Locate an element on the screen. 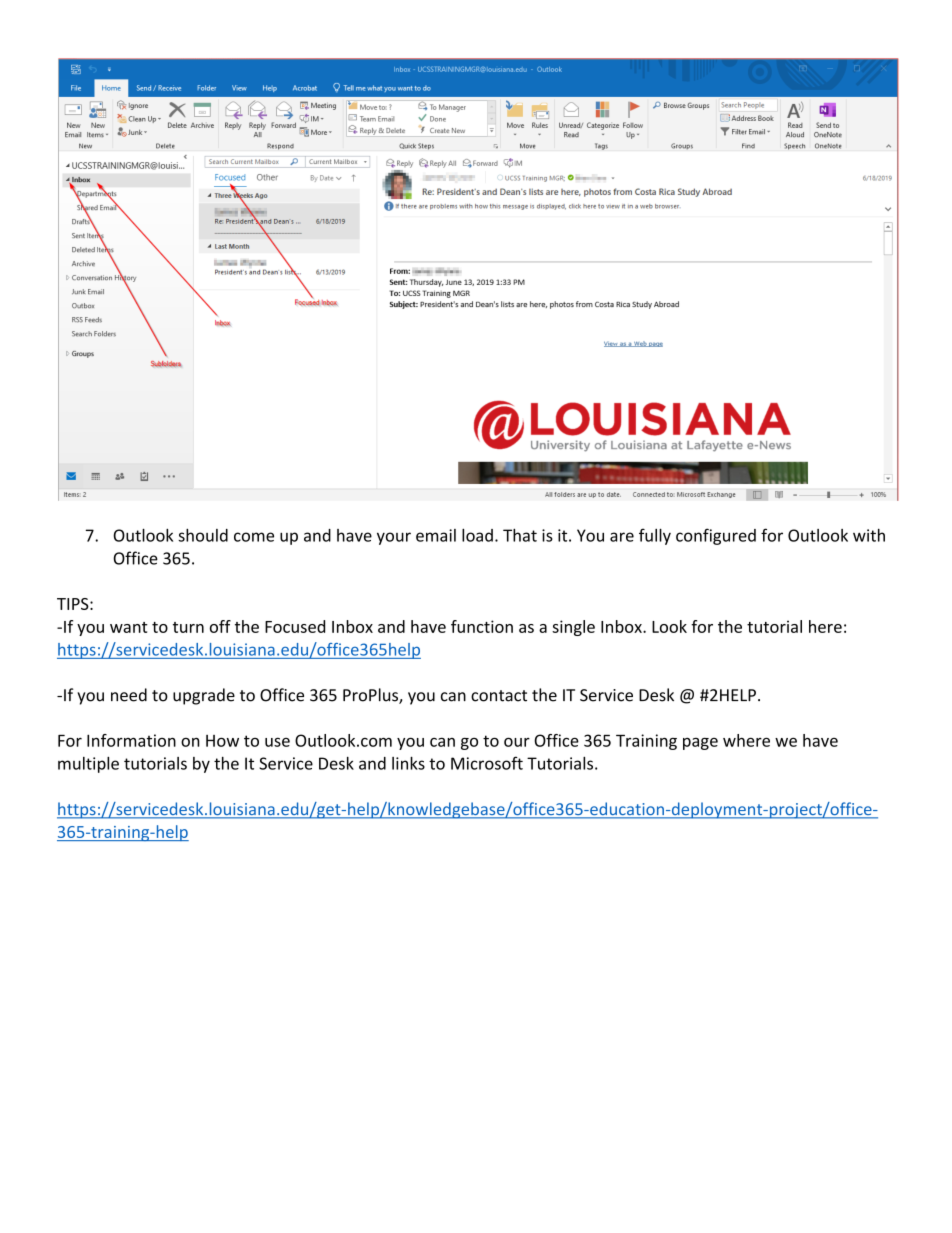 Image resolution: width=952 pixels, height=1233 pixels. load is located at coordinates (477, 535).
